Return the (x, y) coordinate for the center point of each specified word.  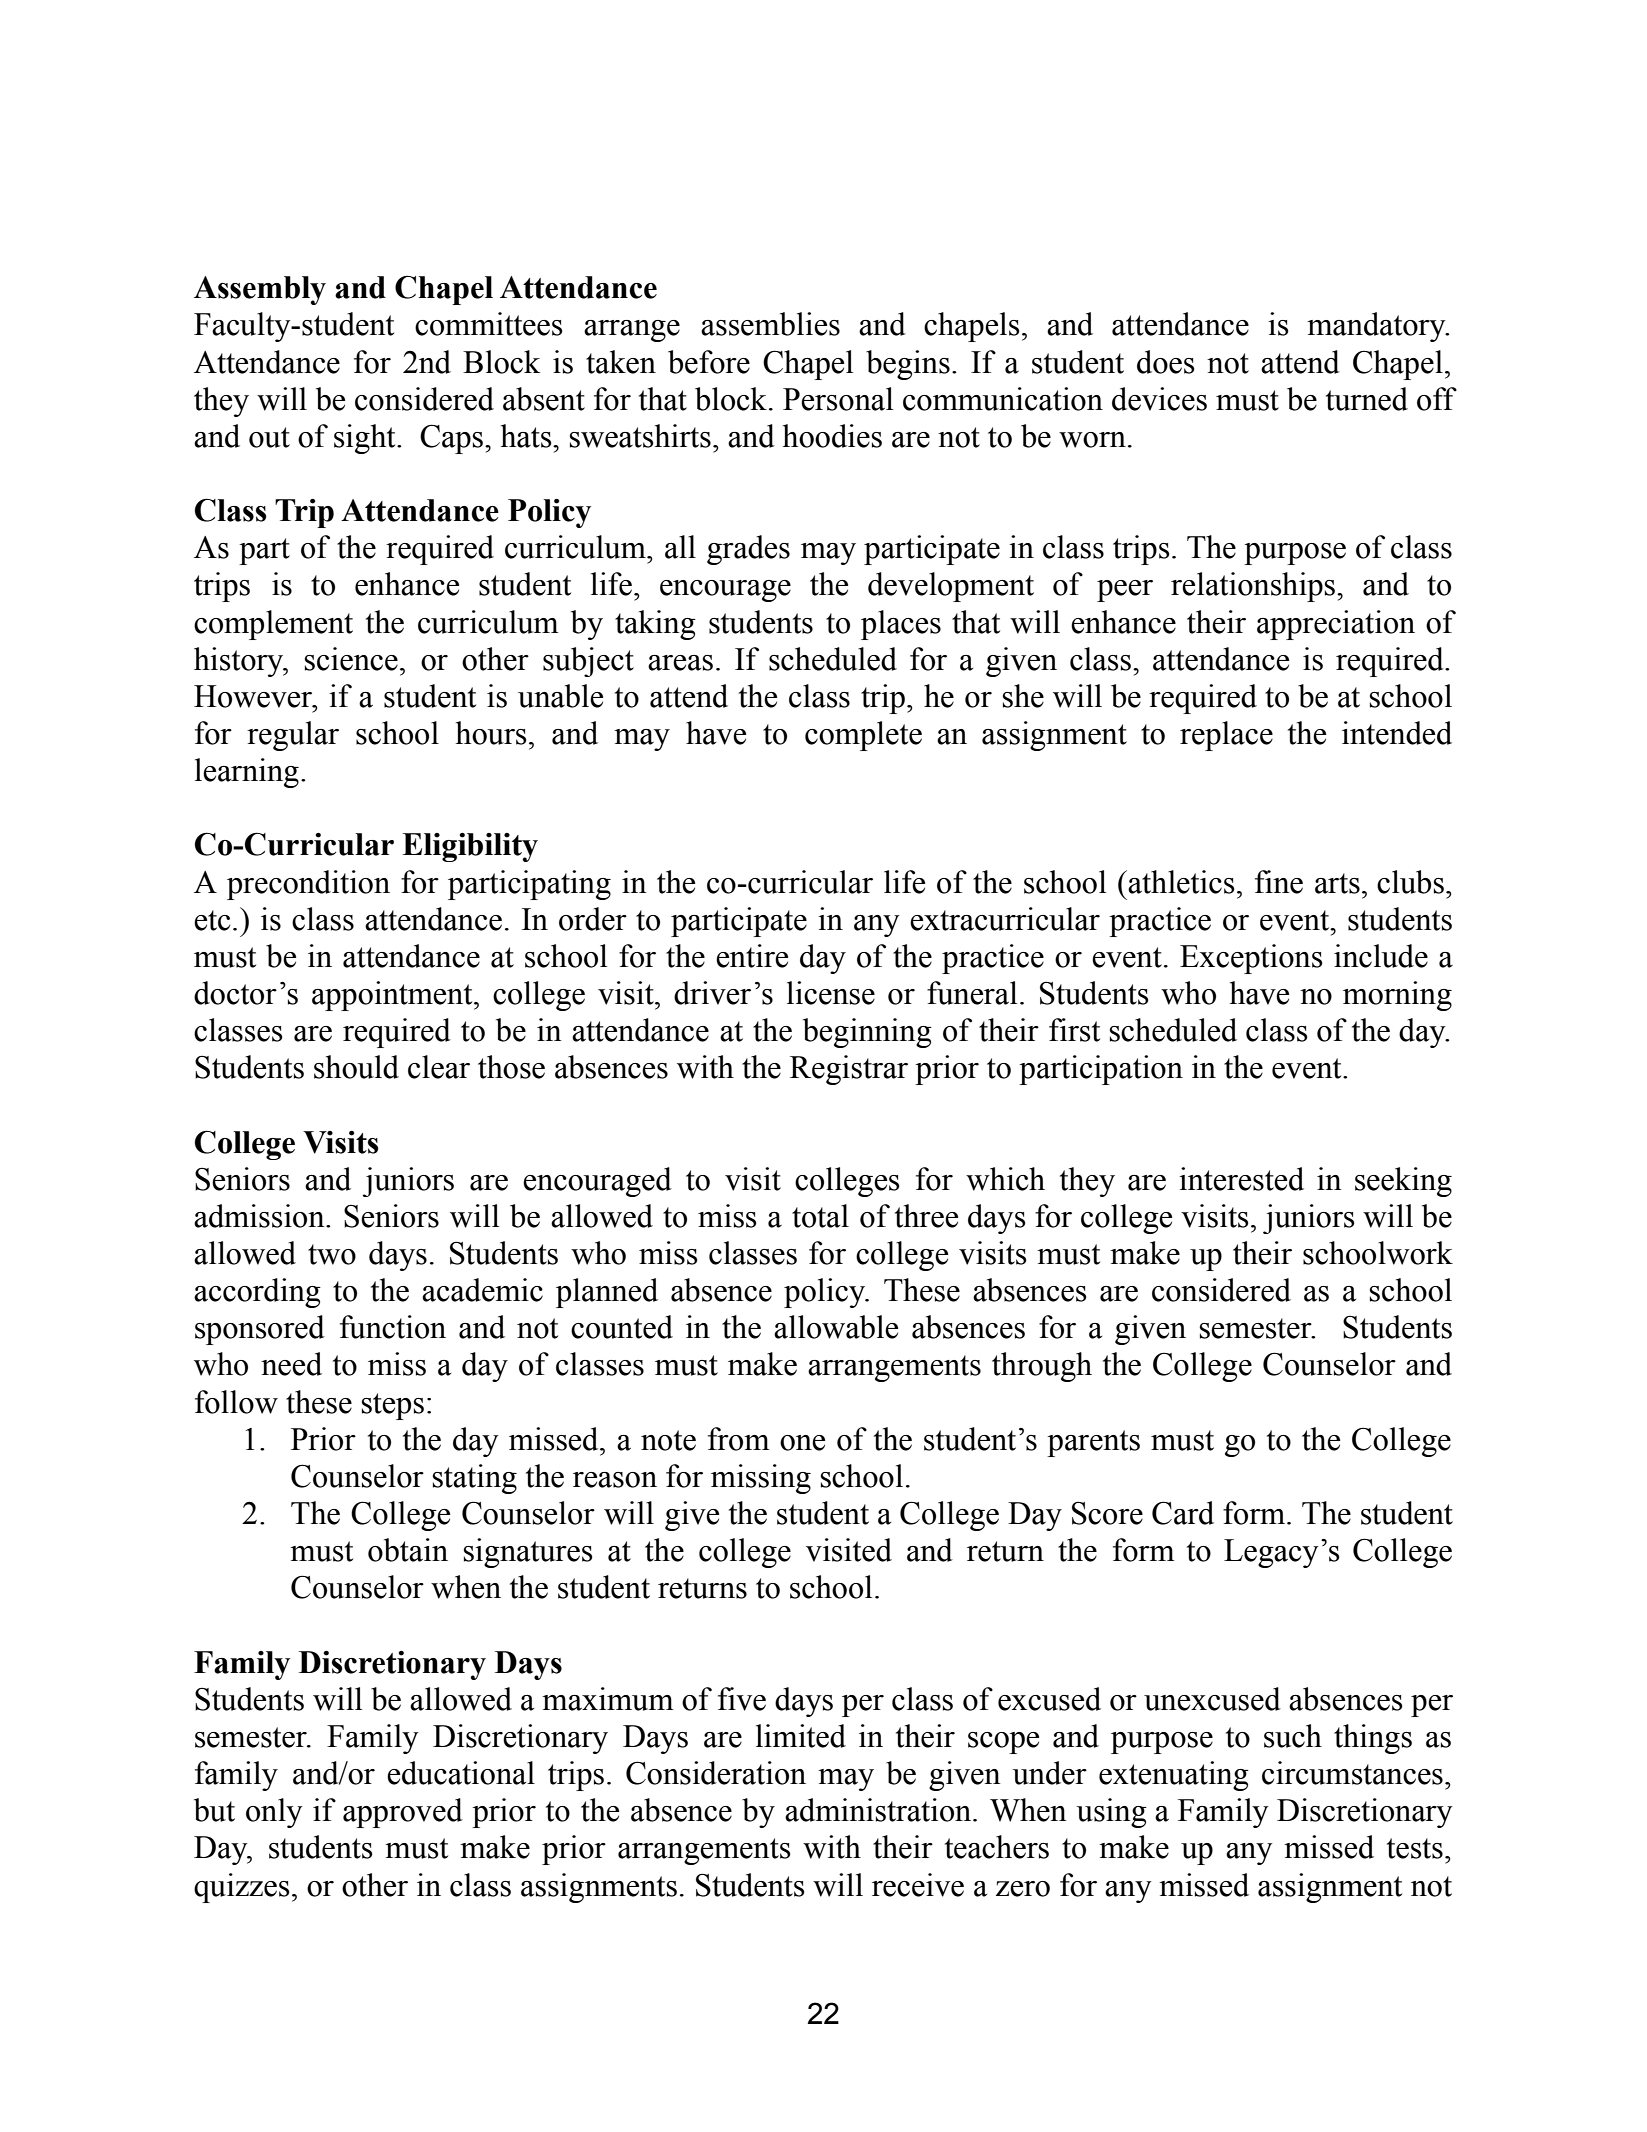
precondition (308, 885)
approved (403, 1813)
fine (1279, 882)
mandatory (1377, 327)
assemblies (770, 324)
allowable (836, 1327)
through (1042, 1367)
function (393, 1327)
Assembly (260, 290)
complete (863, 736)
